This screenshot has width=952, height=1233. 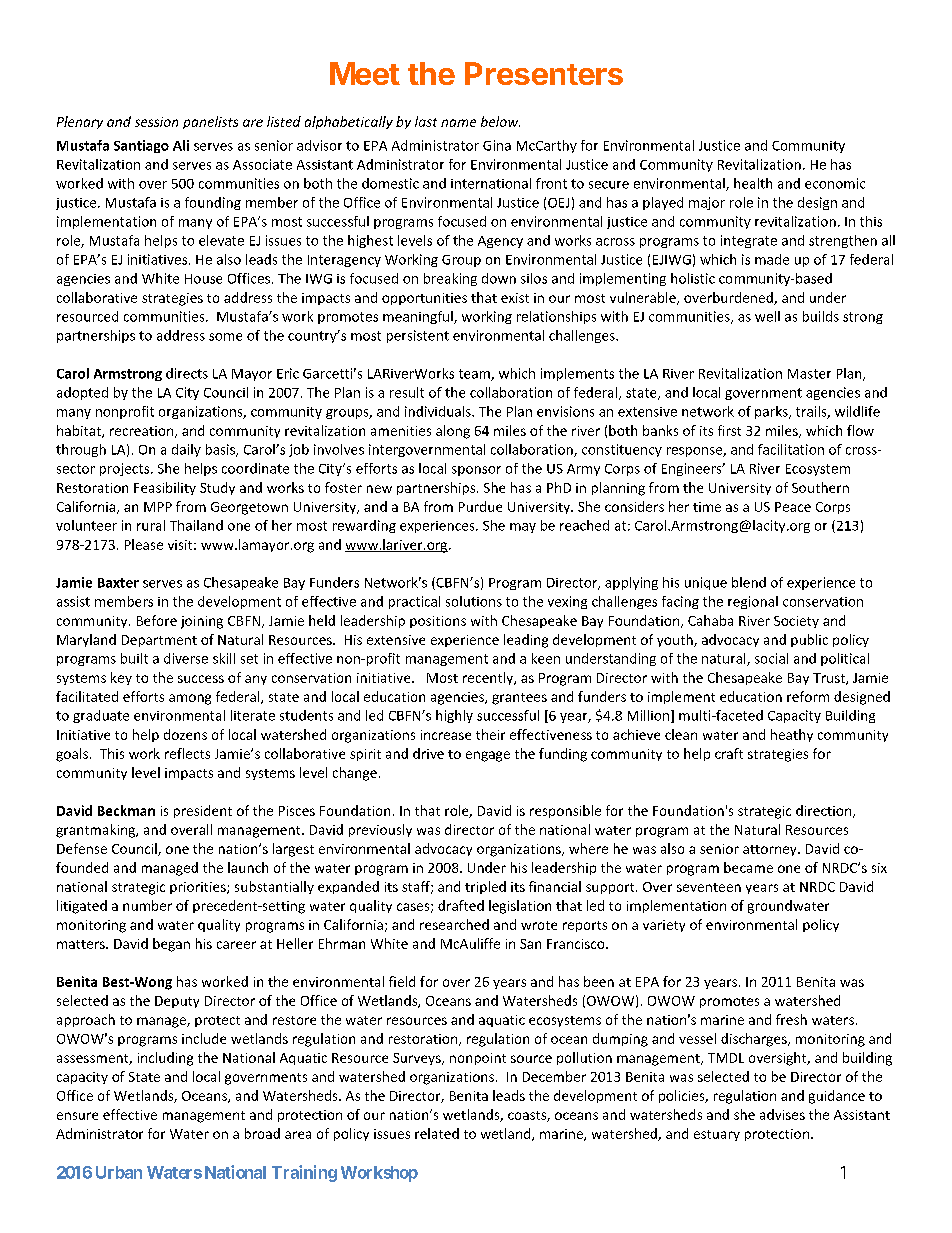 I want to click on solutions, so click(x=474, y=601).
